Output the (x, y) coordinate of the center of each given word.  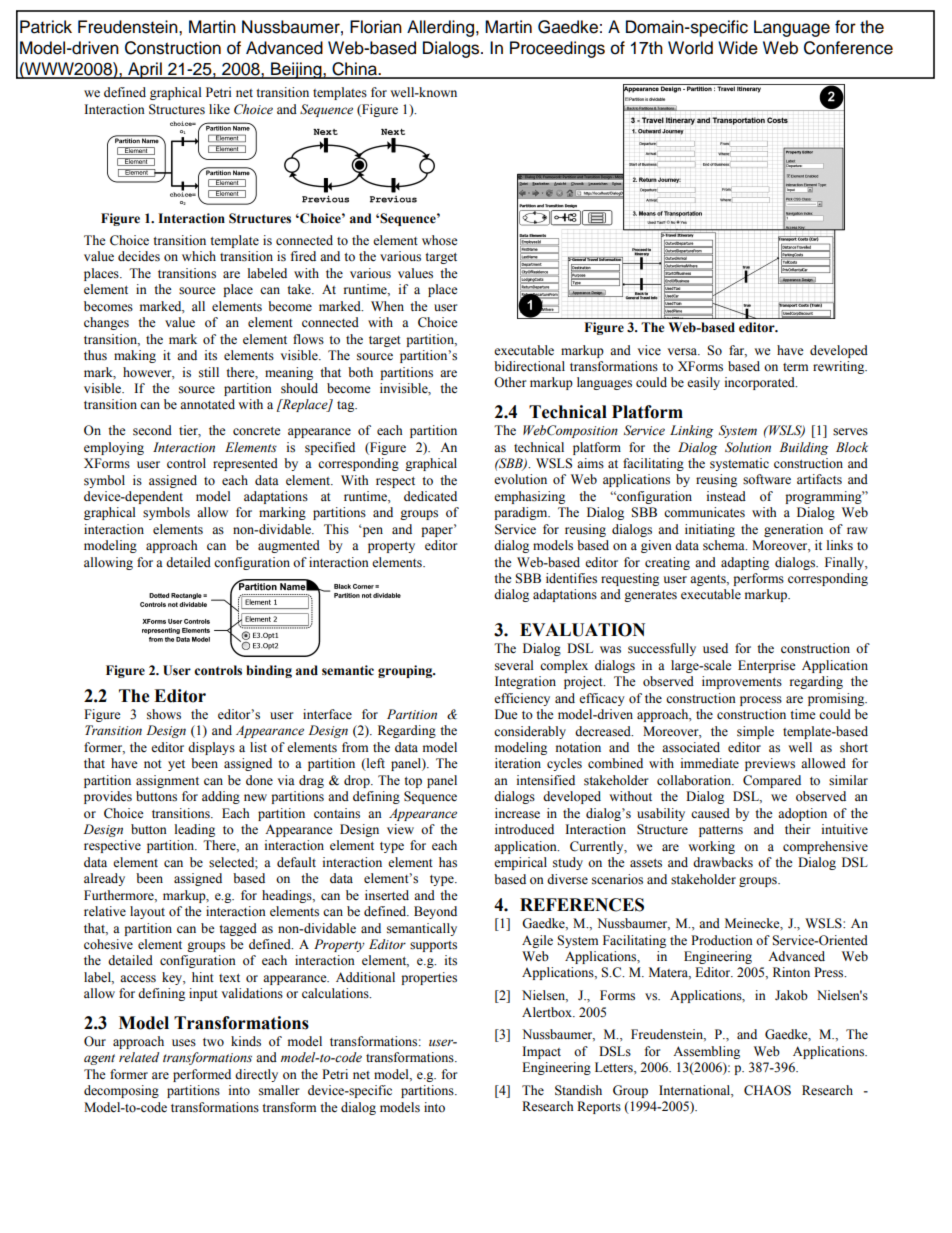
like (219, 109)
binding (269, 671)
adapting (745, 563)
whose (440, 240)
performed (202, 1075)
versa (684, 351)
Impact (541, 1052)
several (514, 665)
